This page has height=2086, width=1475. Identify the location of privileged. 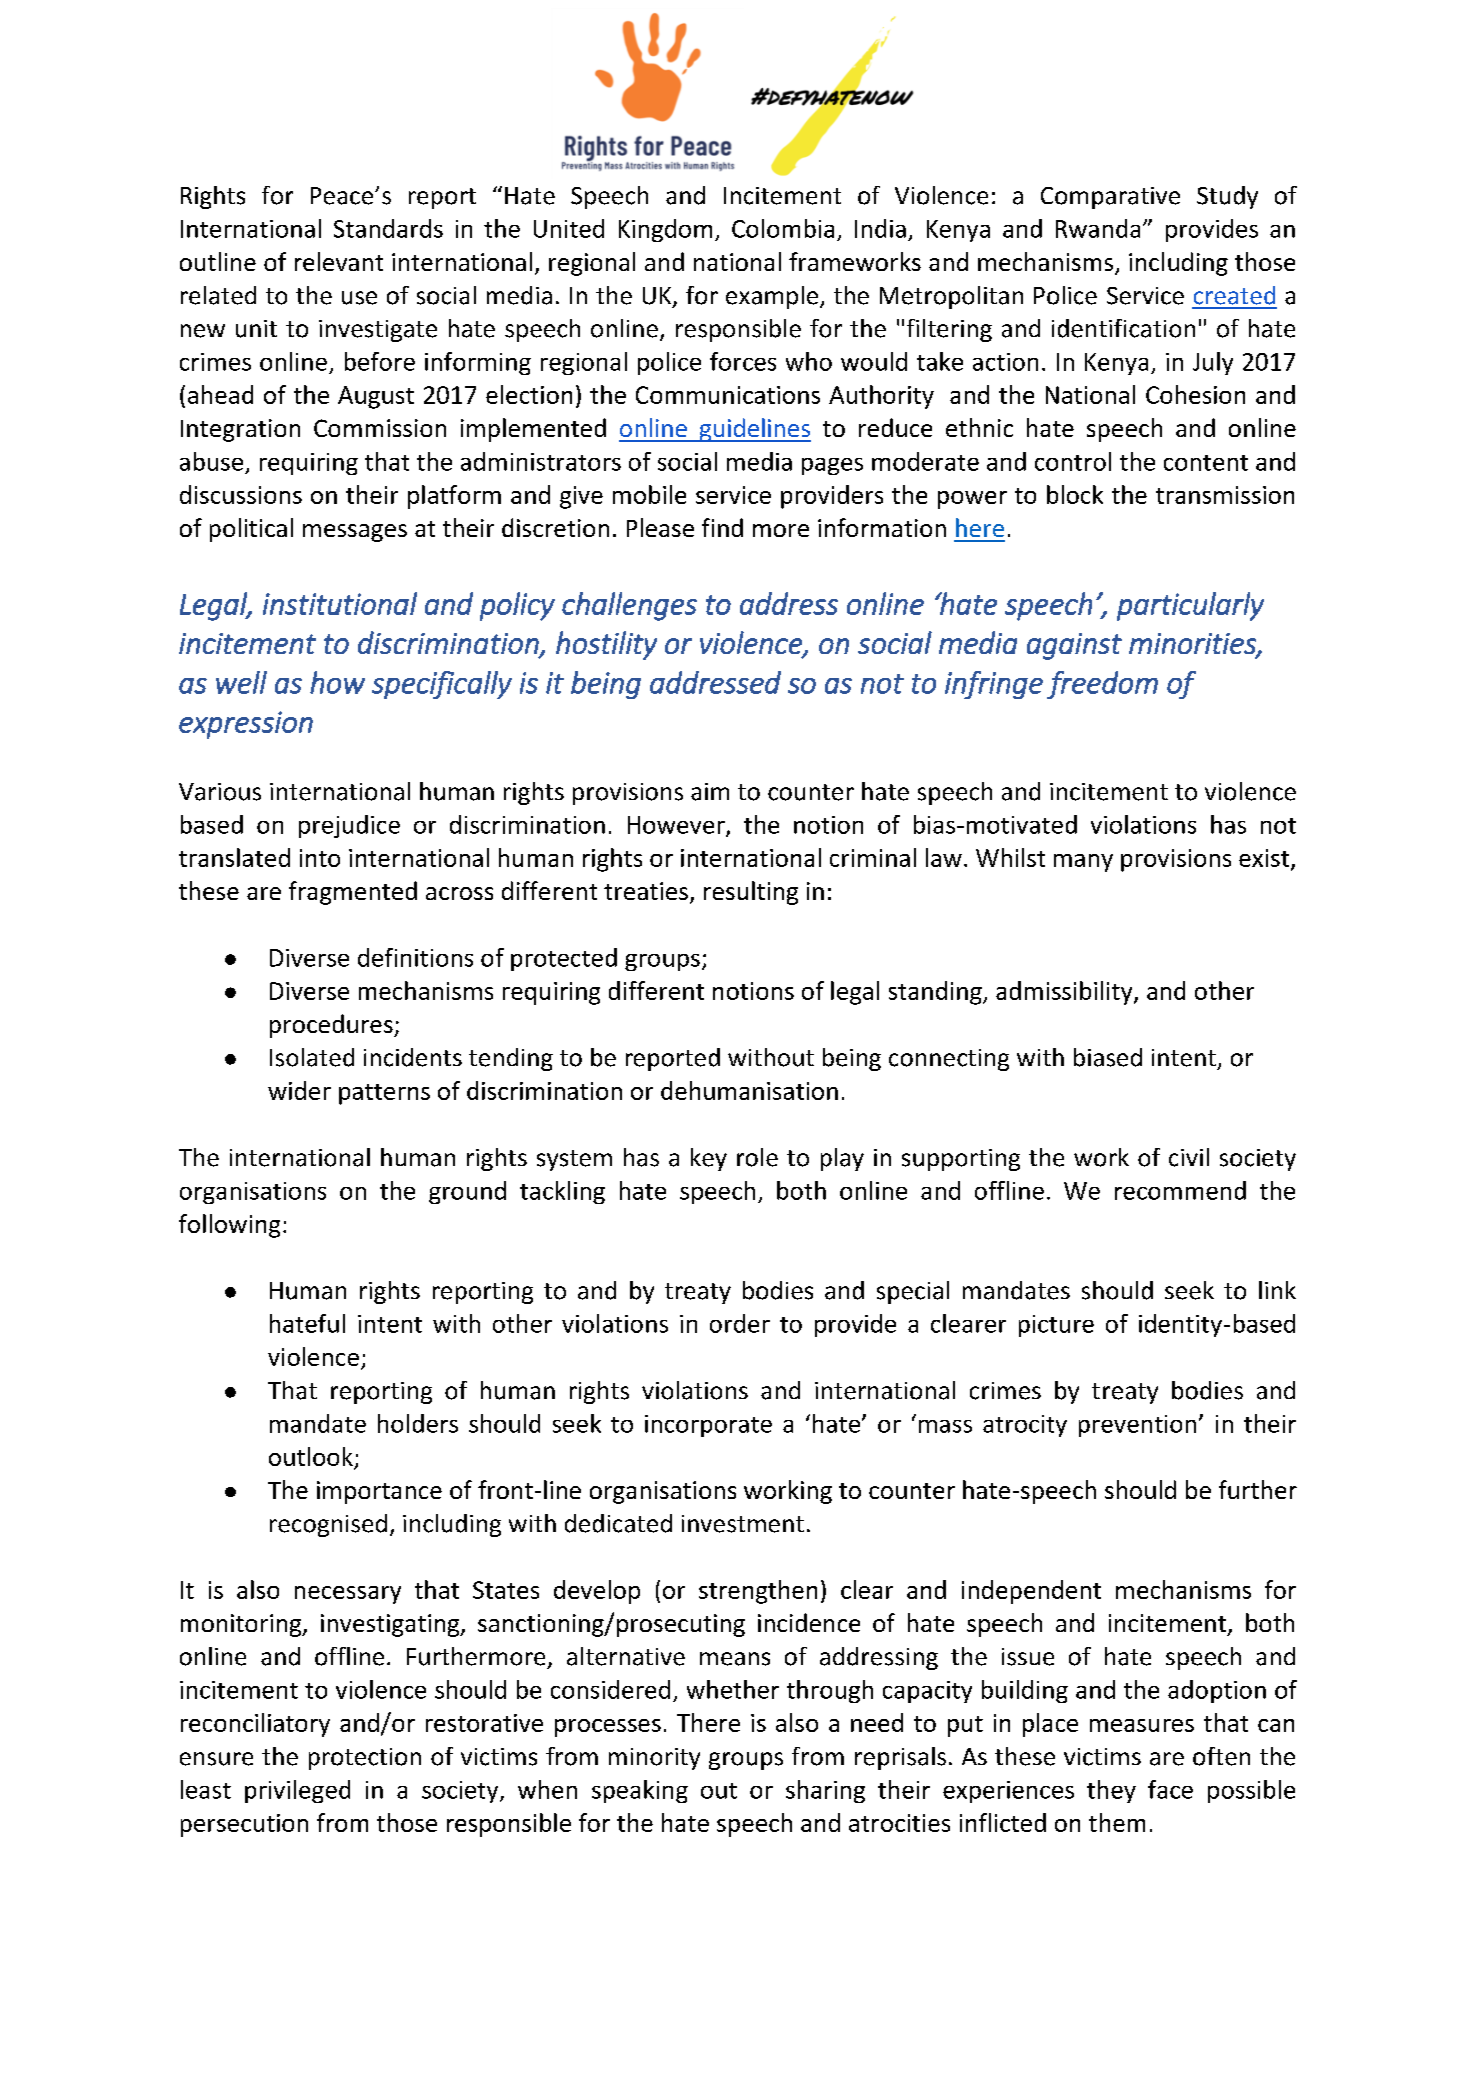
(297, 1791).
